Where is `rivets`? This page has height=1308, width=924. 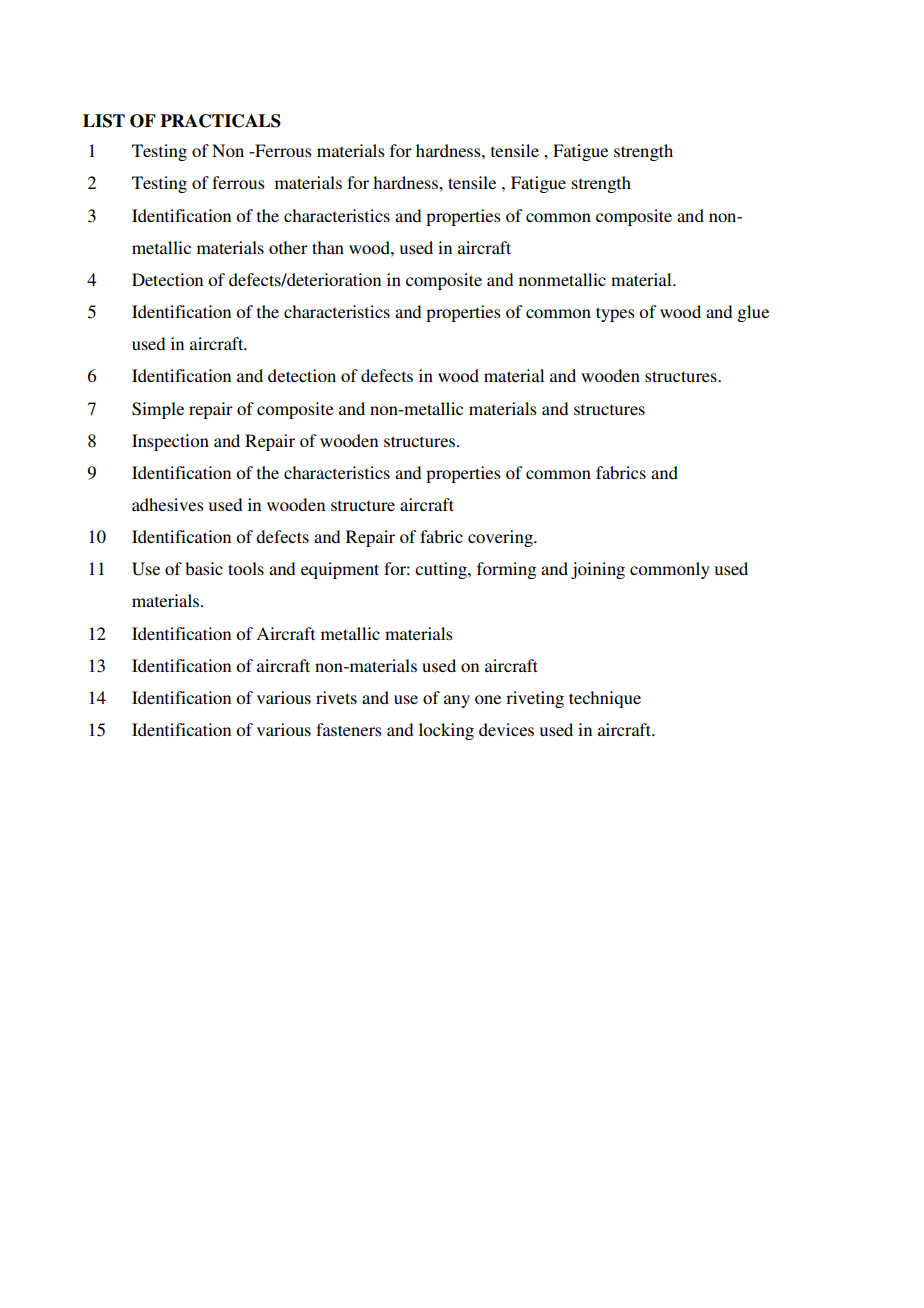 rivets is located at coordinates (336, 697).
